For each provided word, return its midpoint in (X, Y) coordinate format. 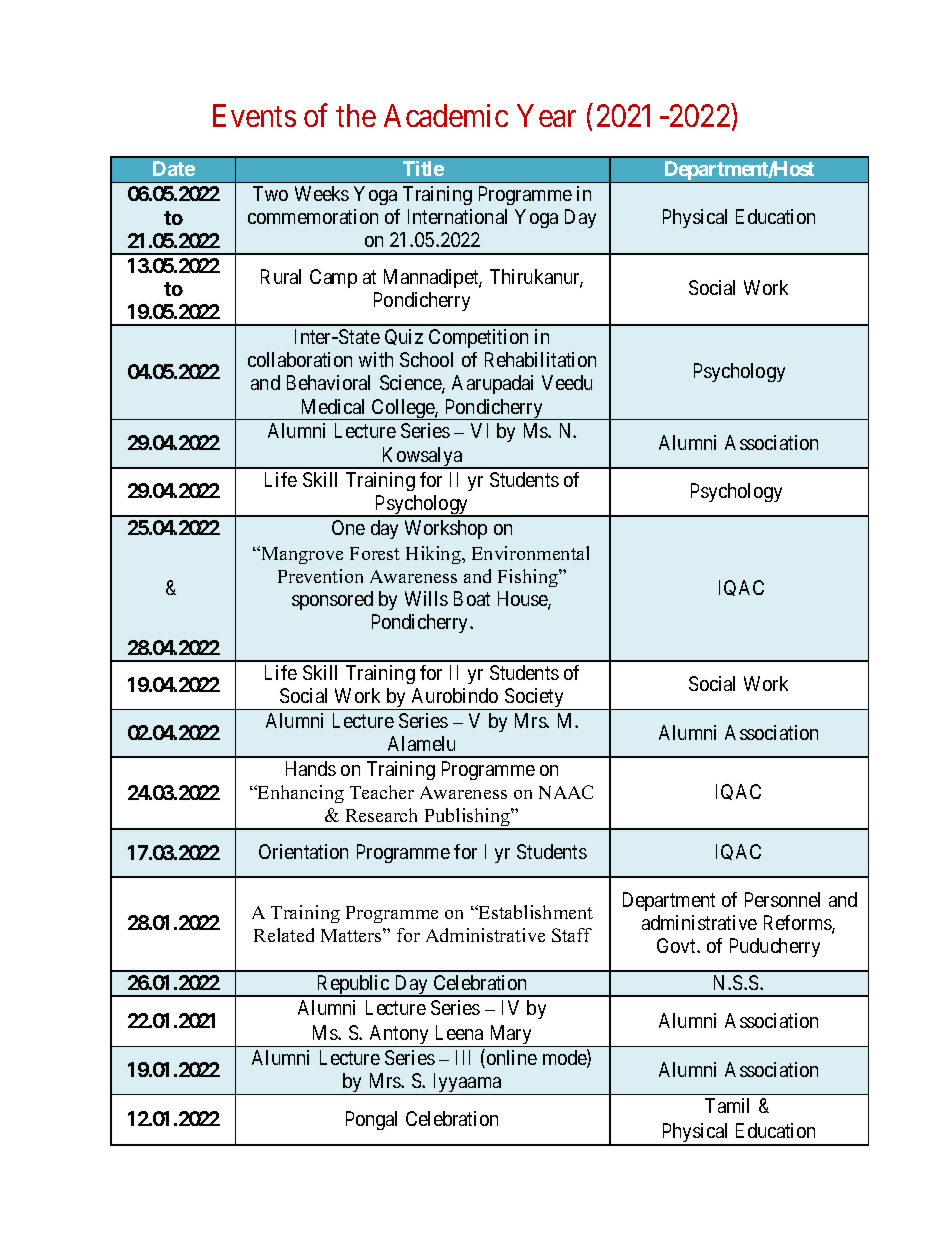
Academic (446, 115)
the (356, 115)
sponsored (332, 600)
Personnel (782, 899)
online (510, 1058)
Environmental (530, 553)
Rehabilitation (540, 359)
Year (546, 116)
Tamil (727, 1105)
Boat (472, 598)
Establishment (535, 912)
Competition (478, 338)
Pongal (371, 1120)
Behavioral (328, 382)
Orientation (303, 851)
